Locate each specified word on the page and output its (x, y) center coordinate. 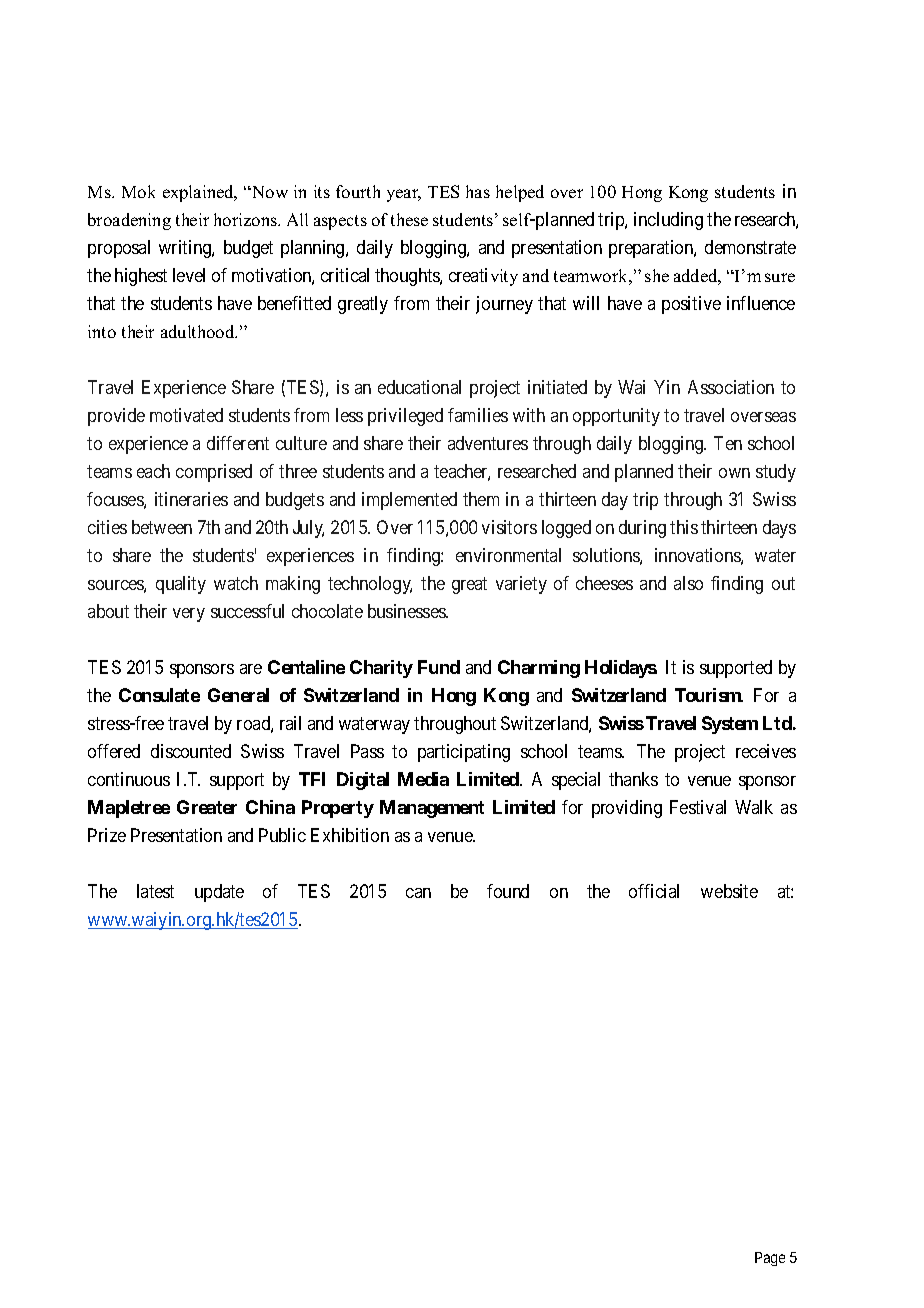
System (730, 725)
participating (464, 753)
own (734, 473)
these (409, 219)
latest (155, 891)
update (219, 893)
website (729, 891)
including (668, 221)
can (418, 893)
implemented (409, 501)
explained (199, 193)
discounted (191, 751)
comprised (214, 473)
